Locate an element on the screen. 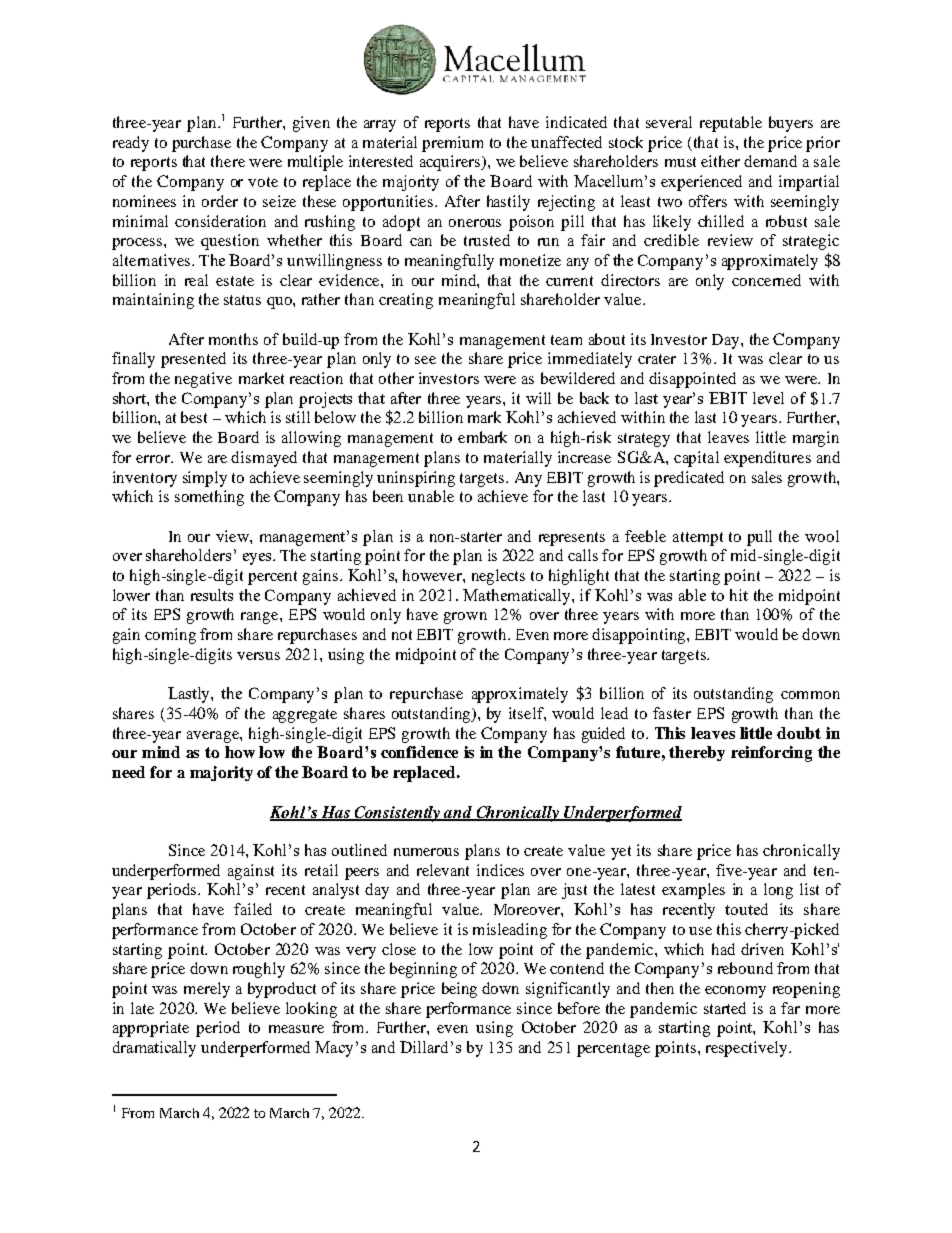 The width and height of the screenshot is (952, 1233). average is located at coordinates (214, 737).
